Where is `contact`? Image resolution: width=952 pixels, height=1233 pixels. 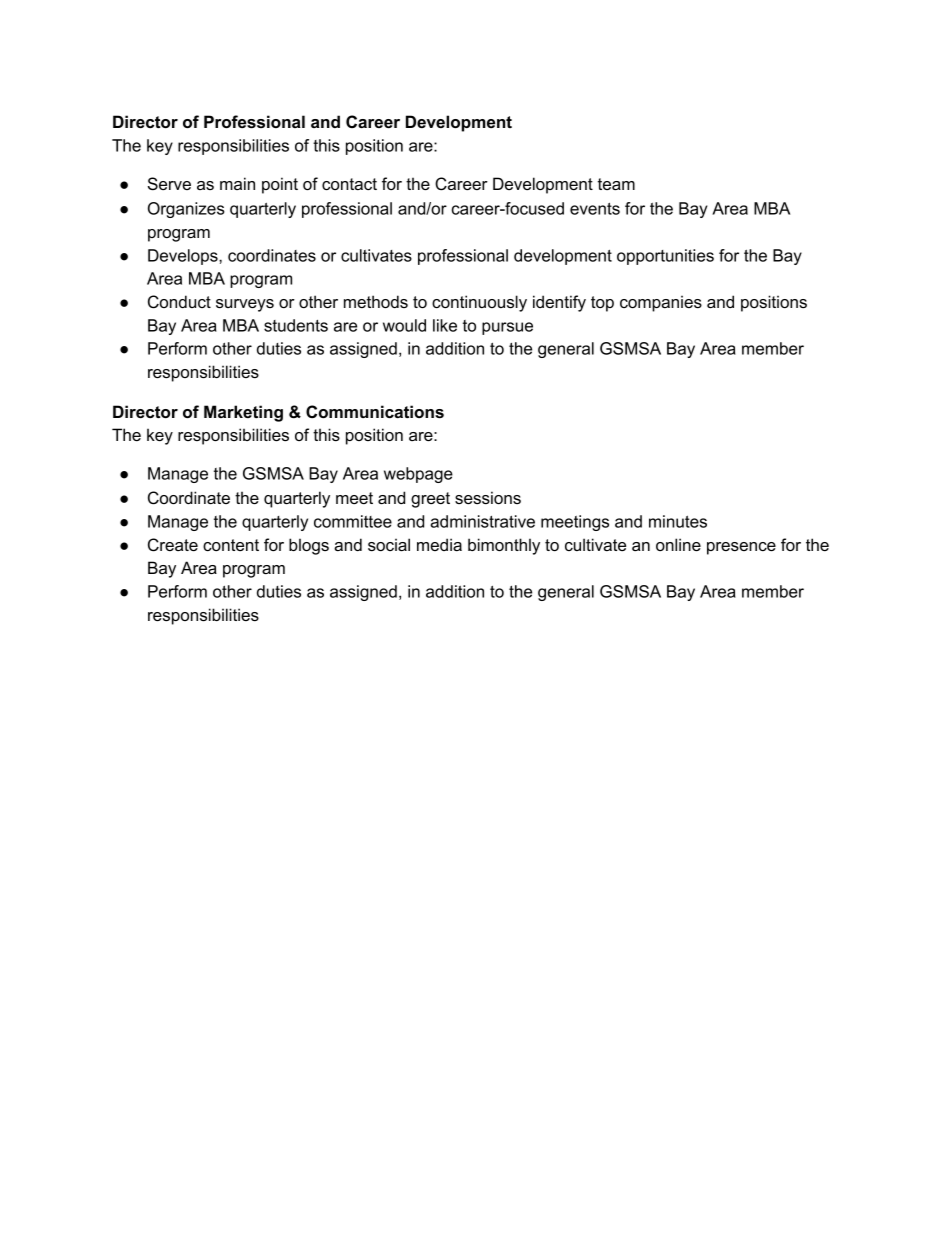
contact is located at coordinates (349, 184).
